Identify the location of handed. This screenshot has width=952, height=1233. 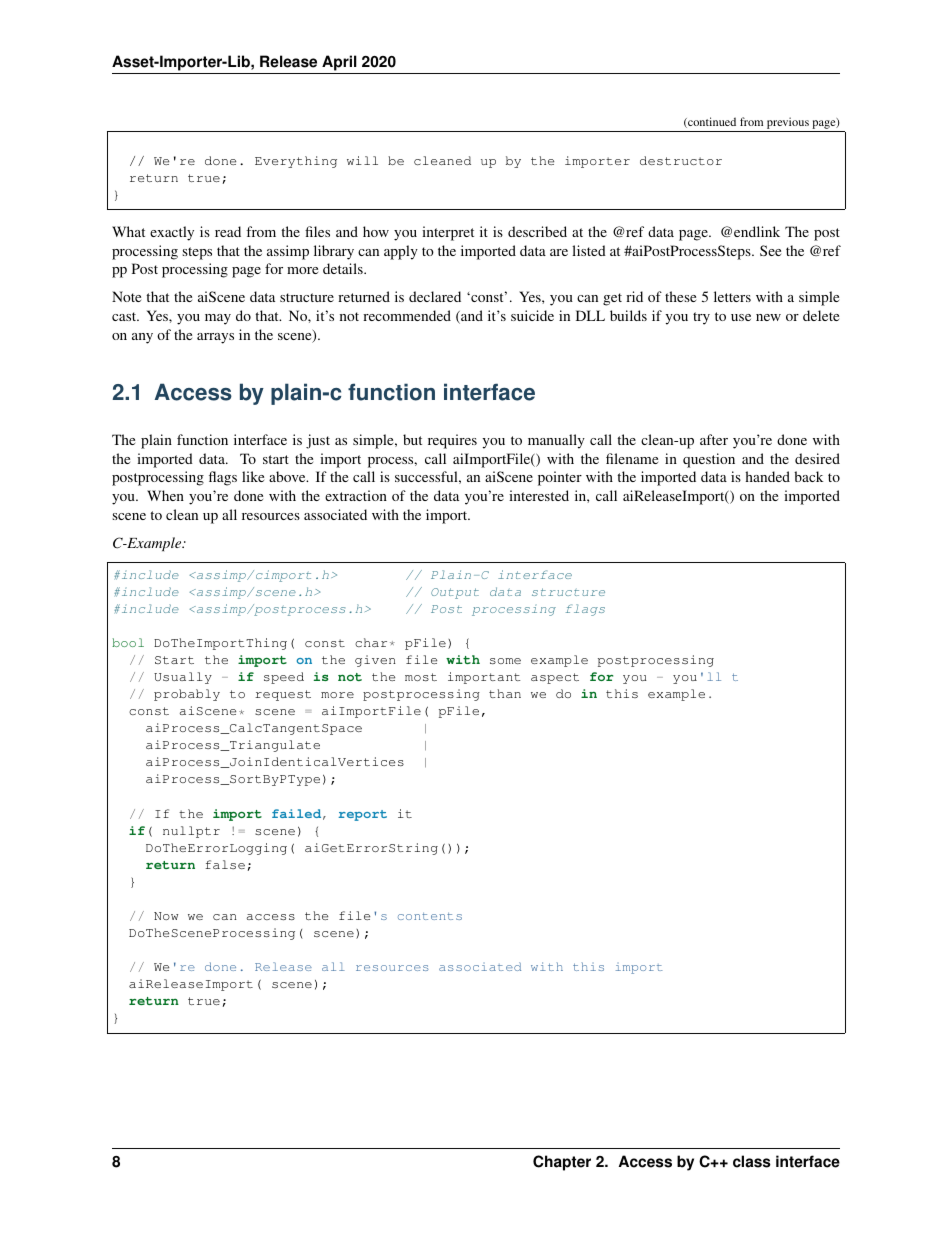
(767, 476).
